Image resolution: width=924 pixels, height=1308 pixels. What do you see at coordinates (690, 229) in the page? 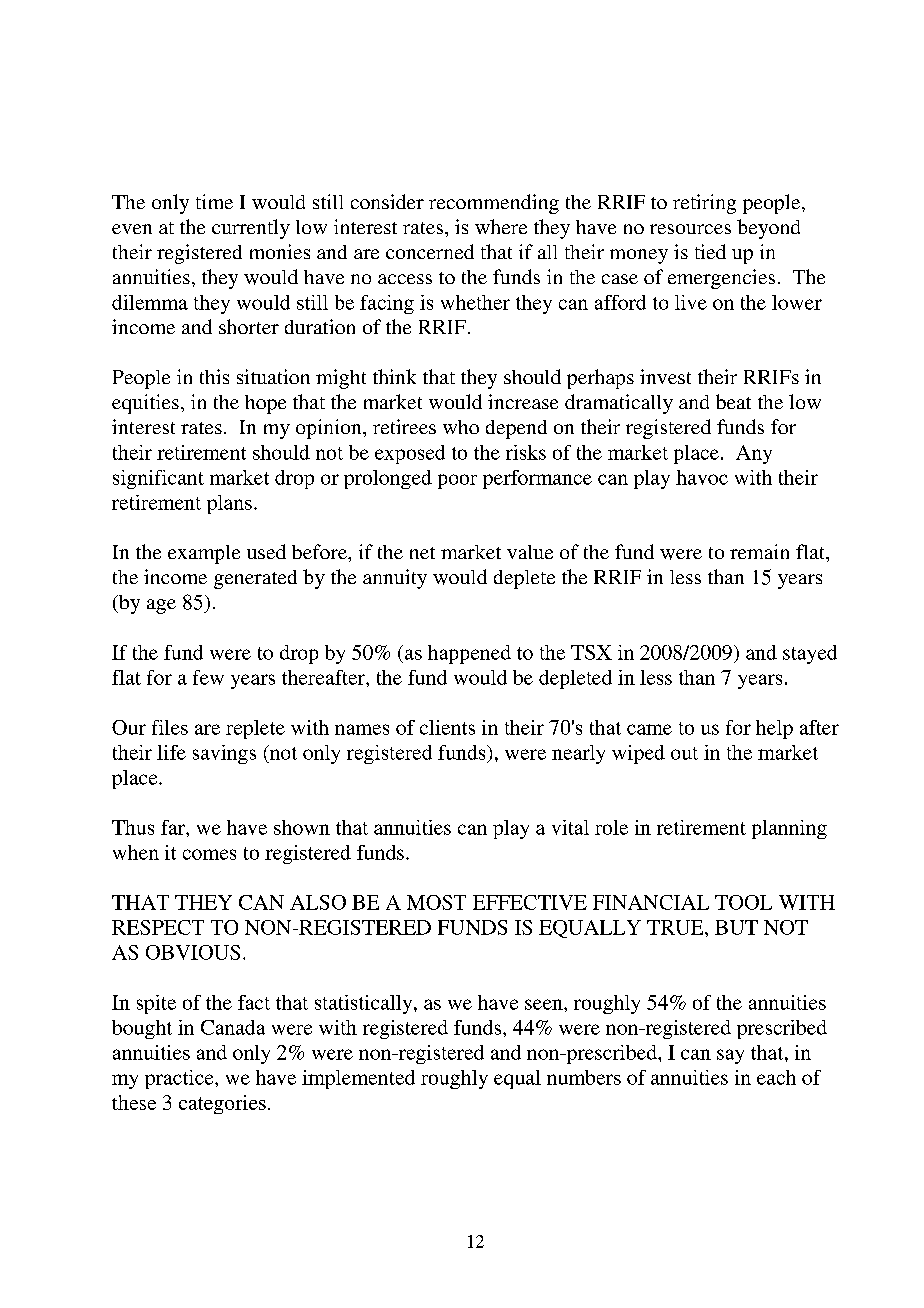
I see `resources` at bounding box center [690, 229].
